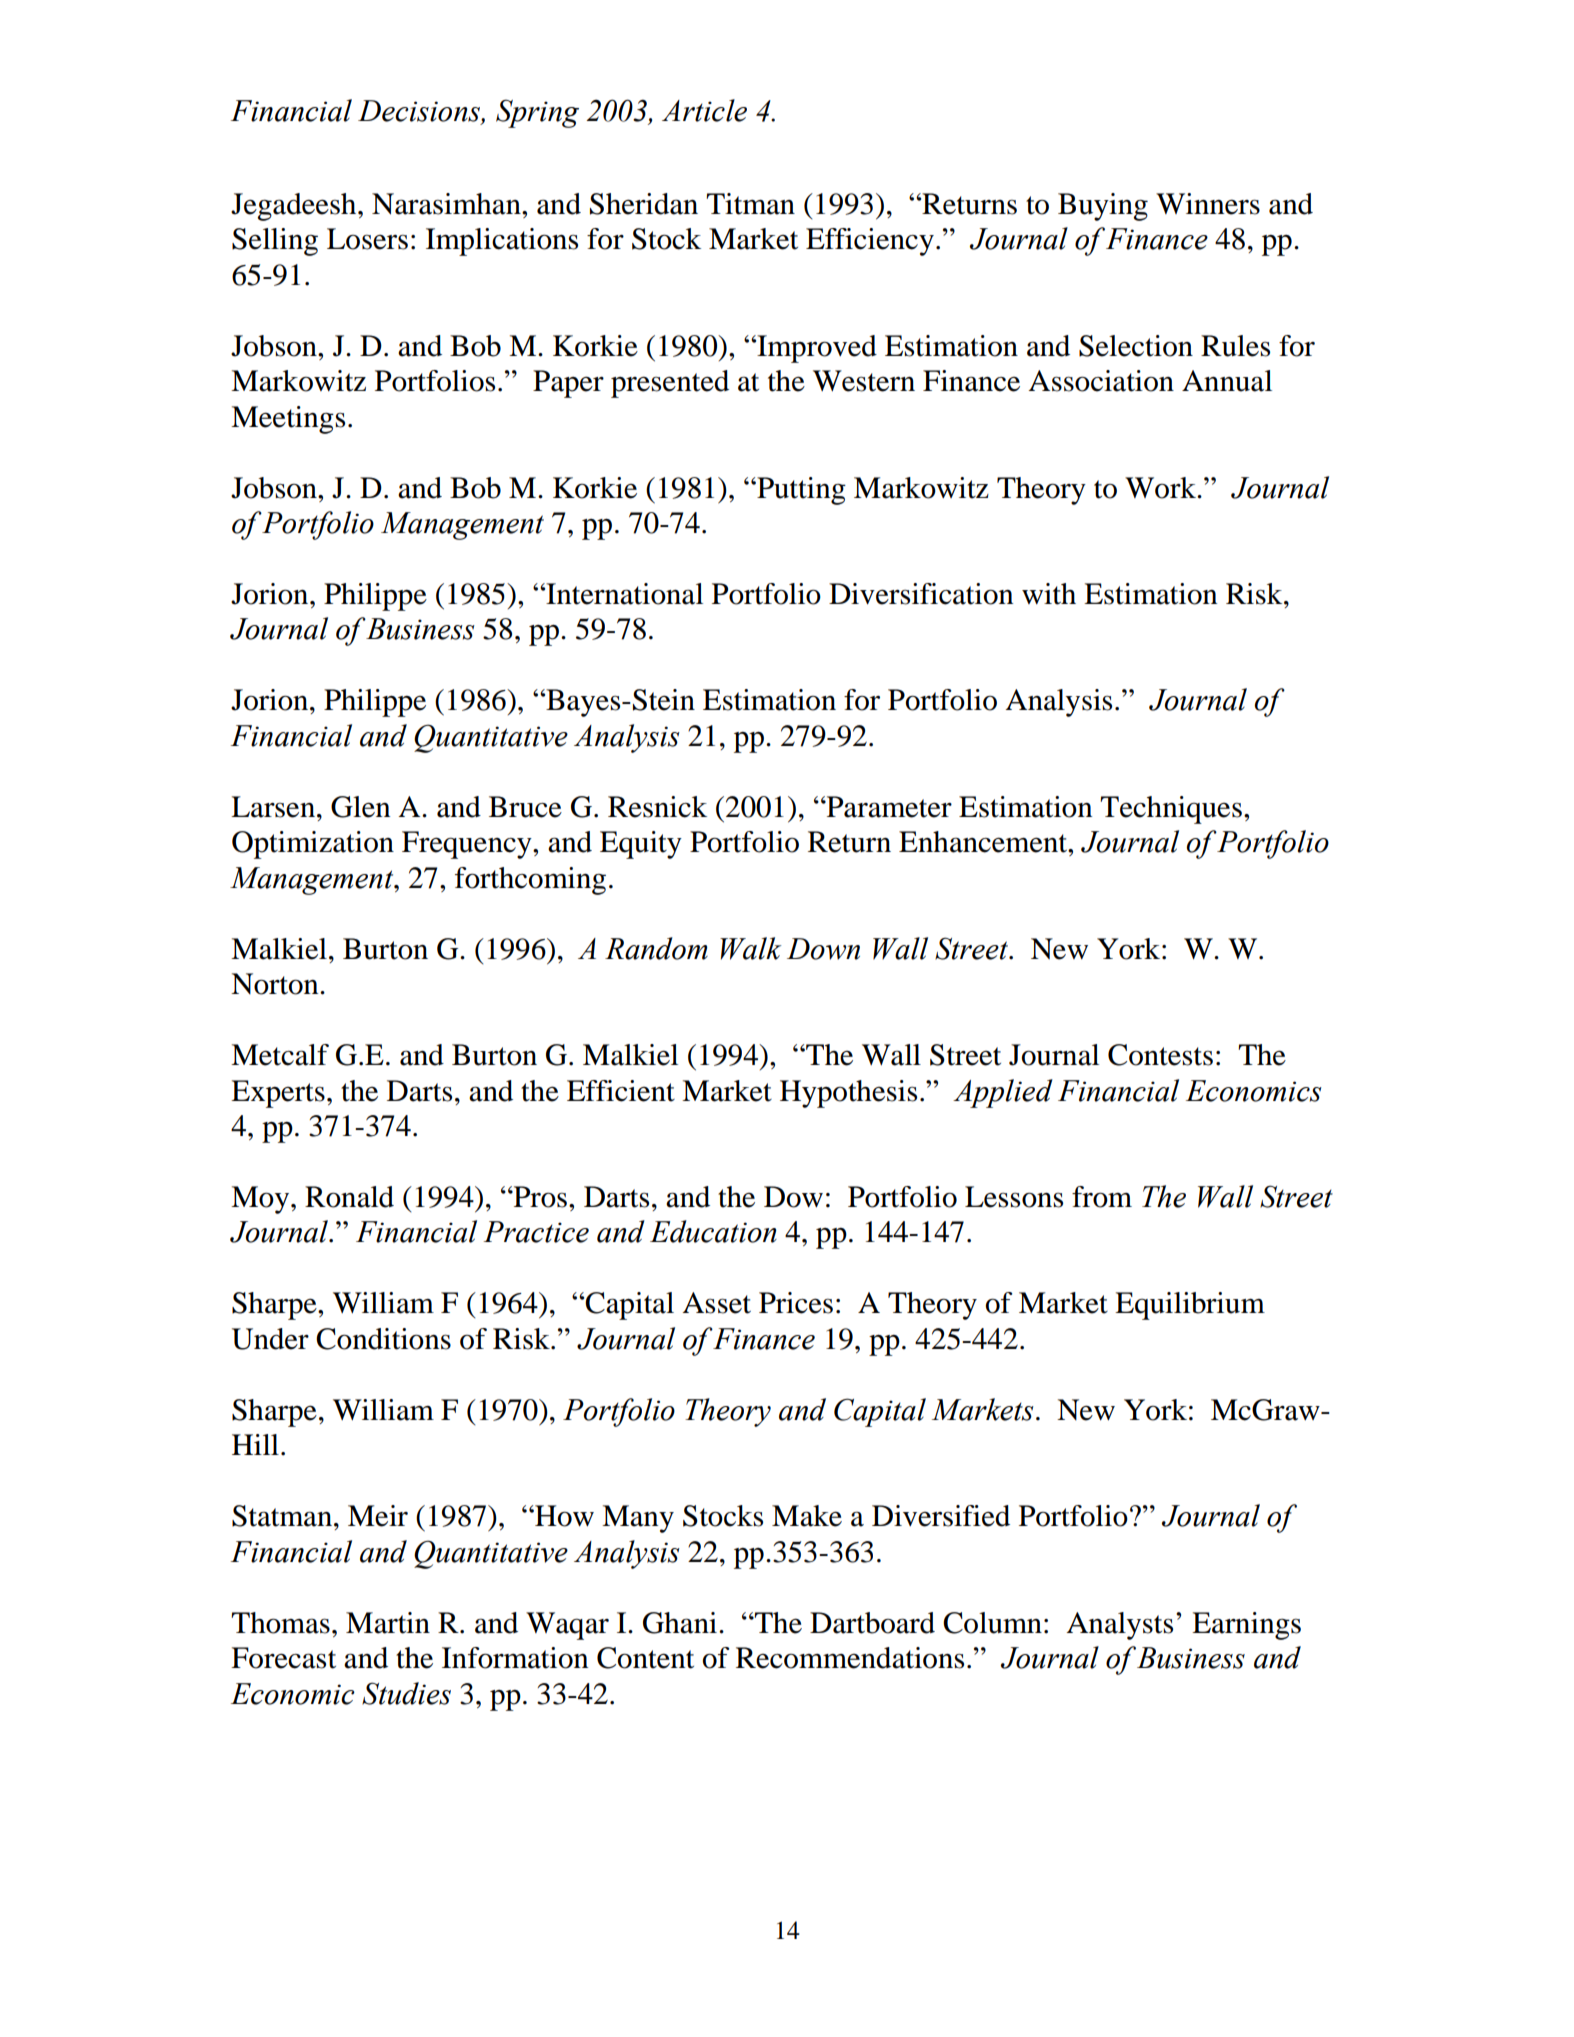  I want to click on Asset, so click(716, 1303).
